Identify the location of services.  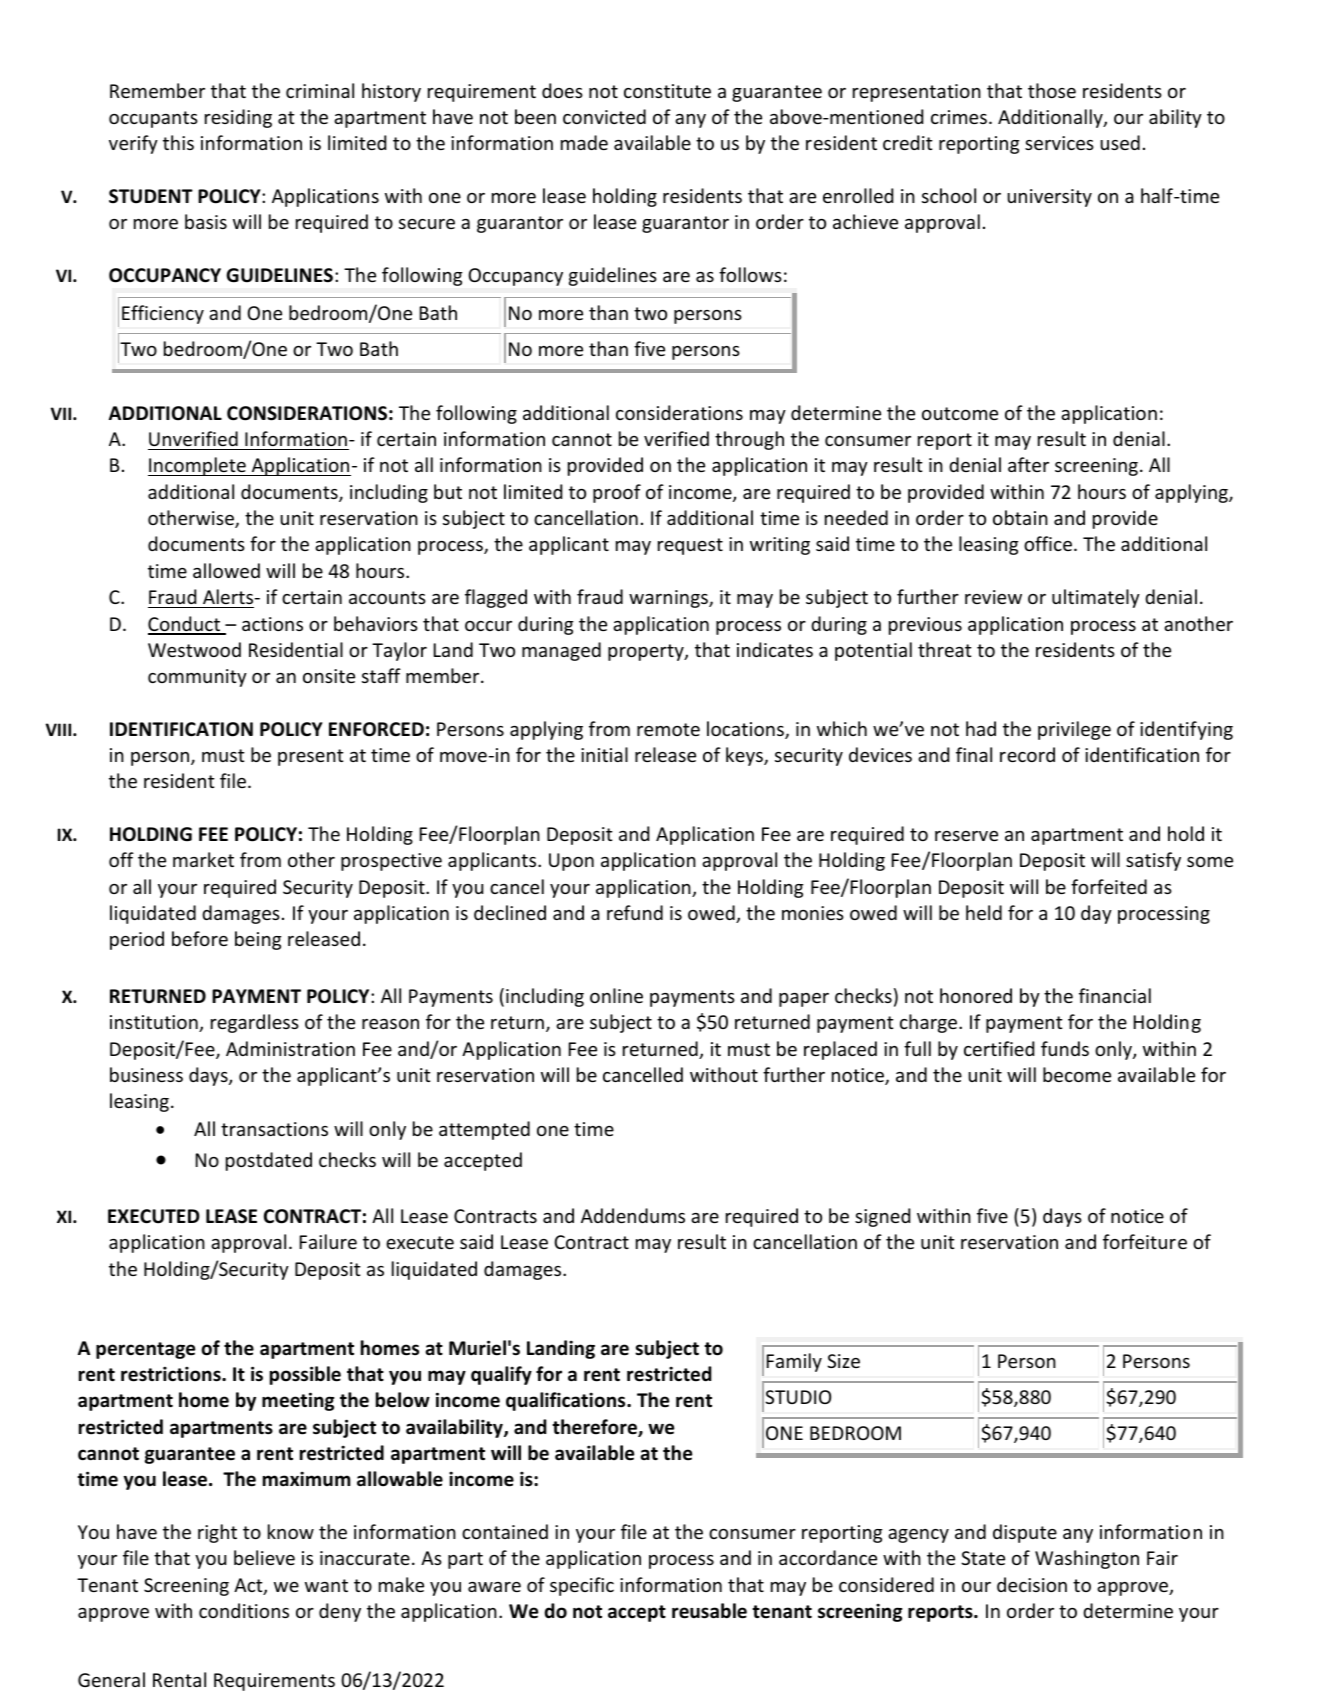
(1059, 143).
